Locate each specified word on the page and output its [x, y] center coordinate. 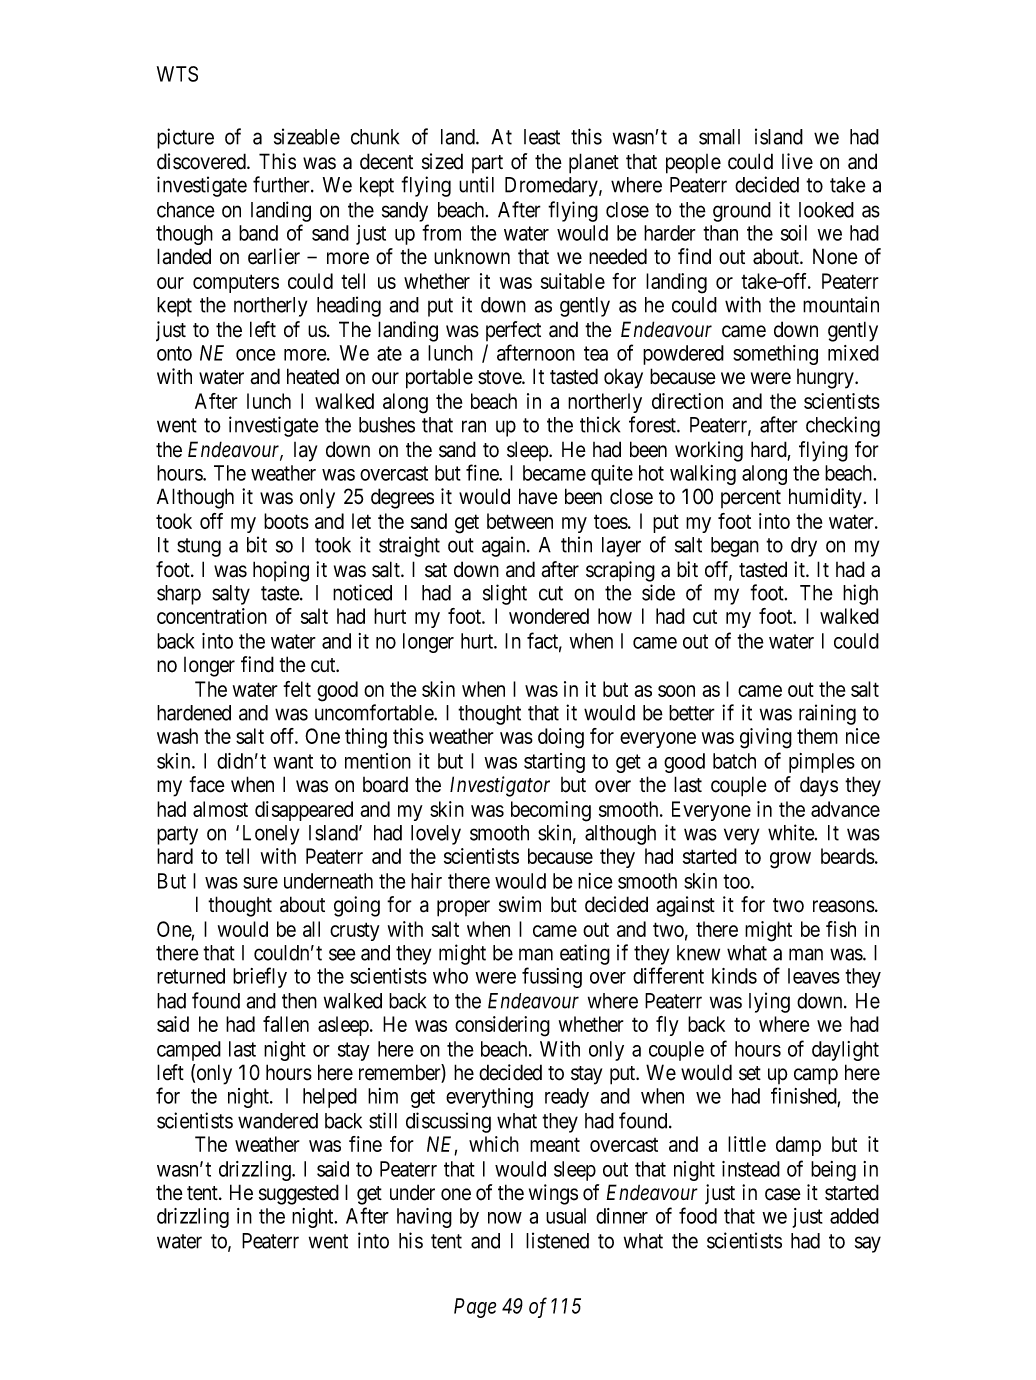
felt [297, 689]
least [542, 137]
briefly [260, 977]
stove [500, 377]
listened [557, 1240]
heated [313, 376]
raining [827, 714]
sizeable [307, 136]
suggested [299, 1194]
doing [561, 738]
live [797, 161]
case [783, 1194]
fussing [552, 977]
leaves [814, 976]
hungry [826, 379]
